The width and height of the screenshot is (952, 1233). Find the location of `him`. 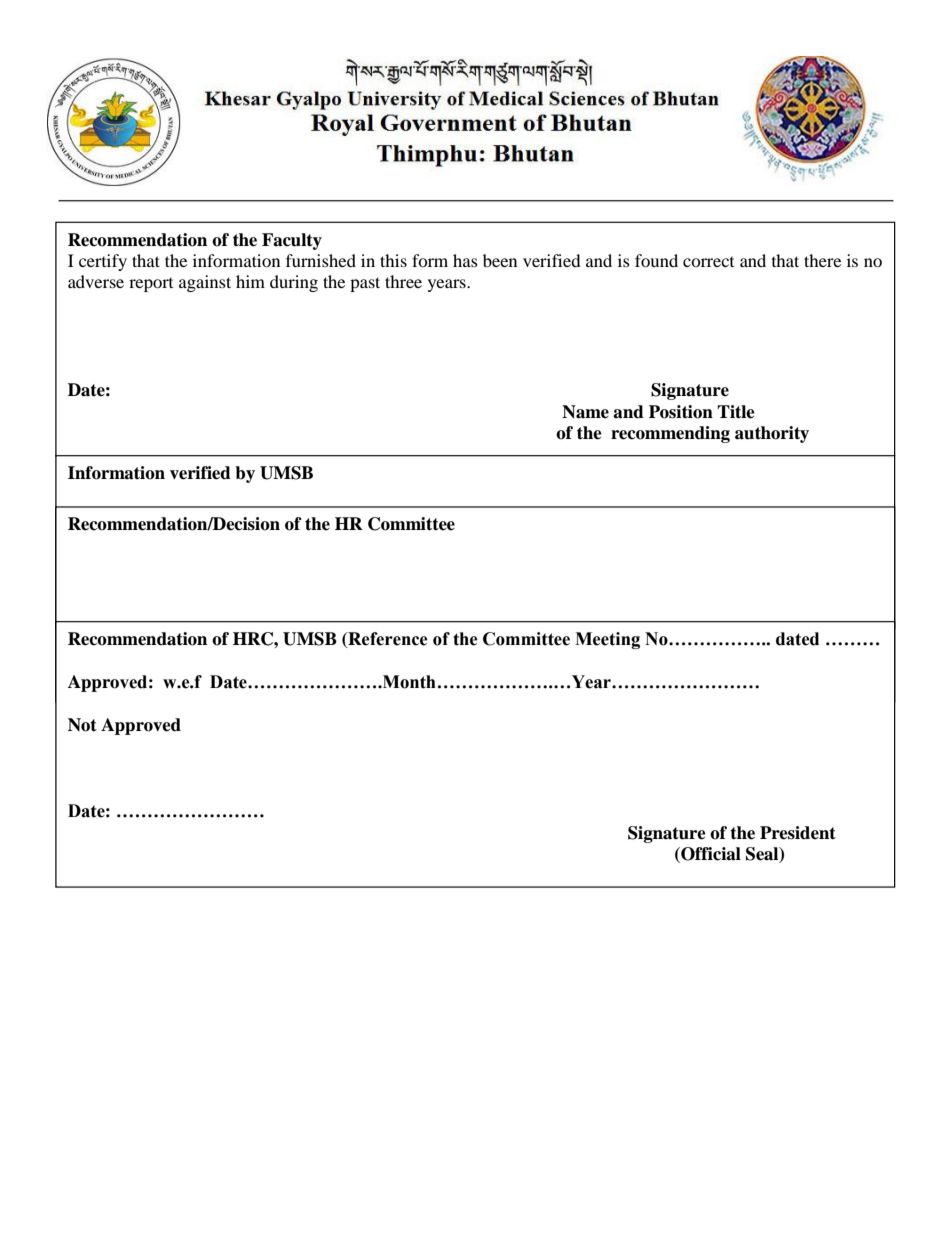

him is located at coordinates (250, 281).
